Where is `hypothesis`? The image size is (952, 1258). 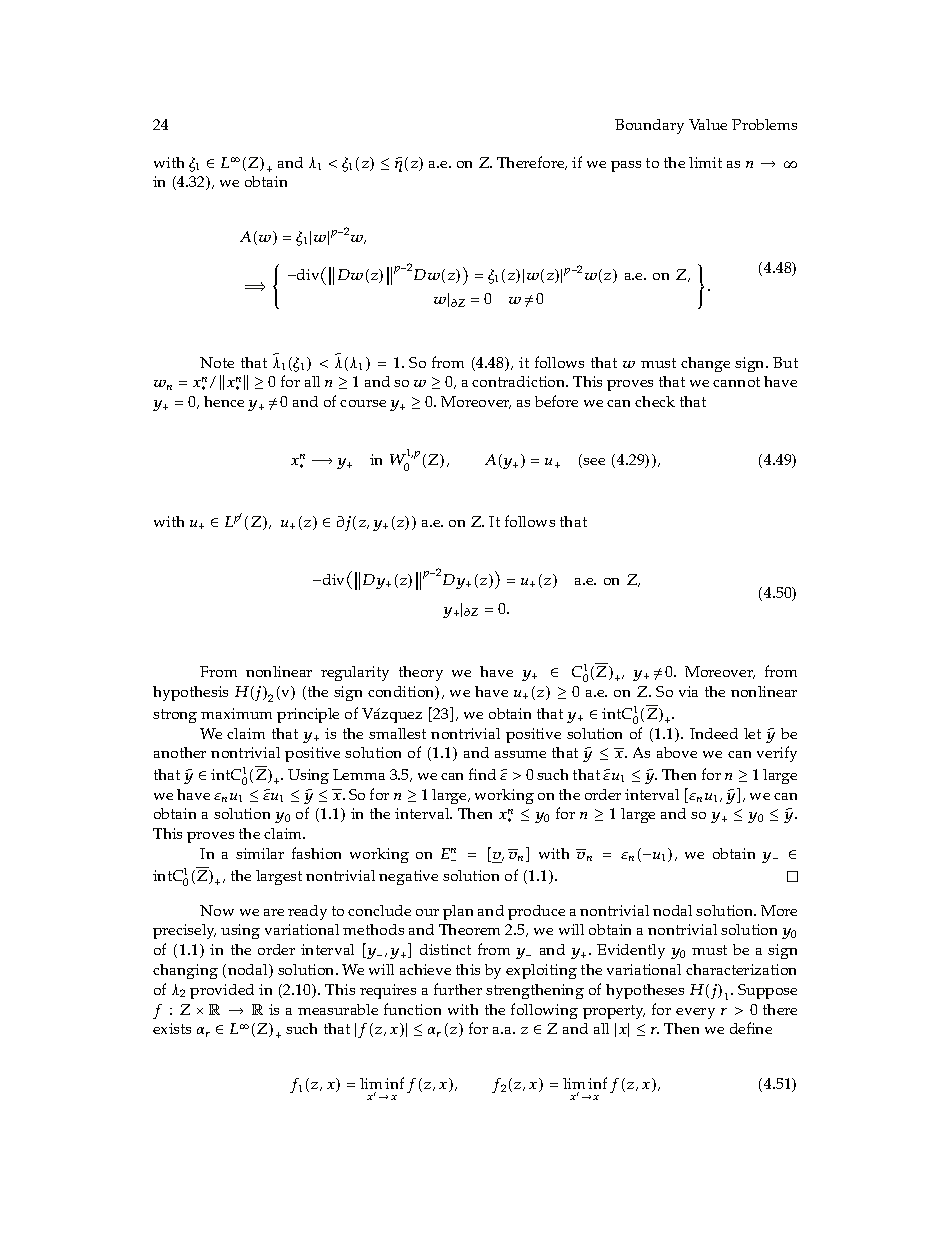
hypothesis is located at coordinates (190, 693).
